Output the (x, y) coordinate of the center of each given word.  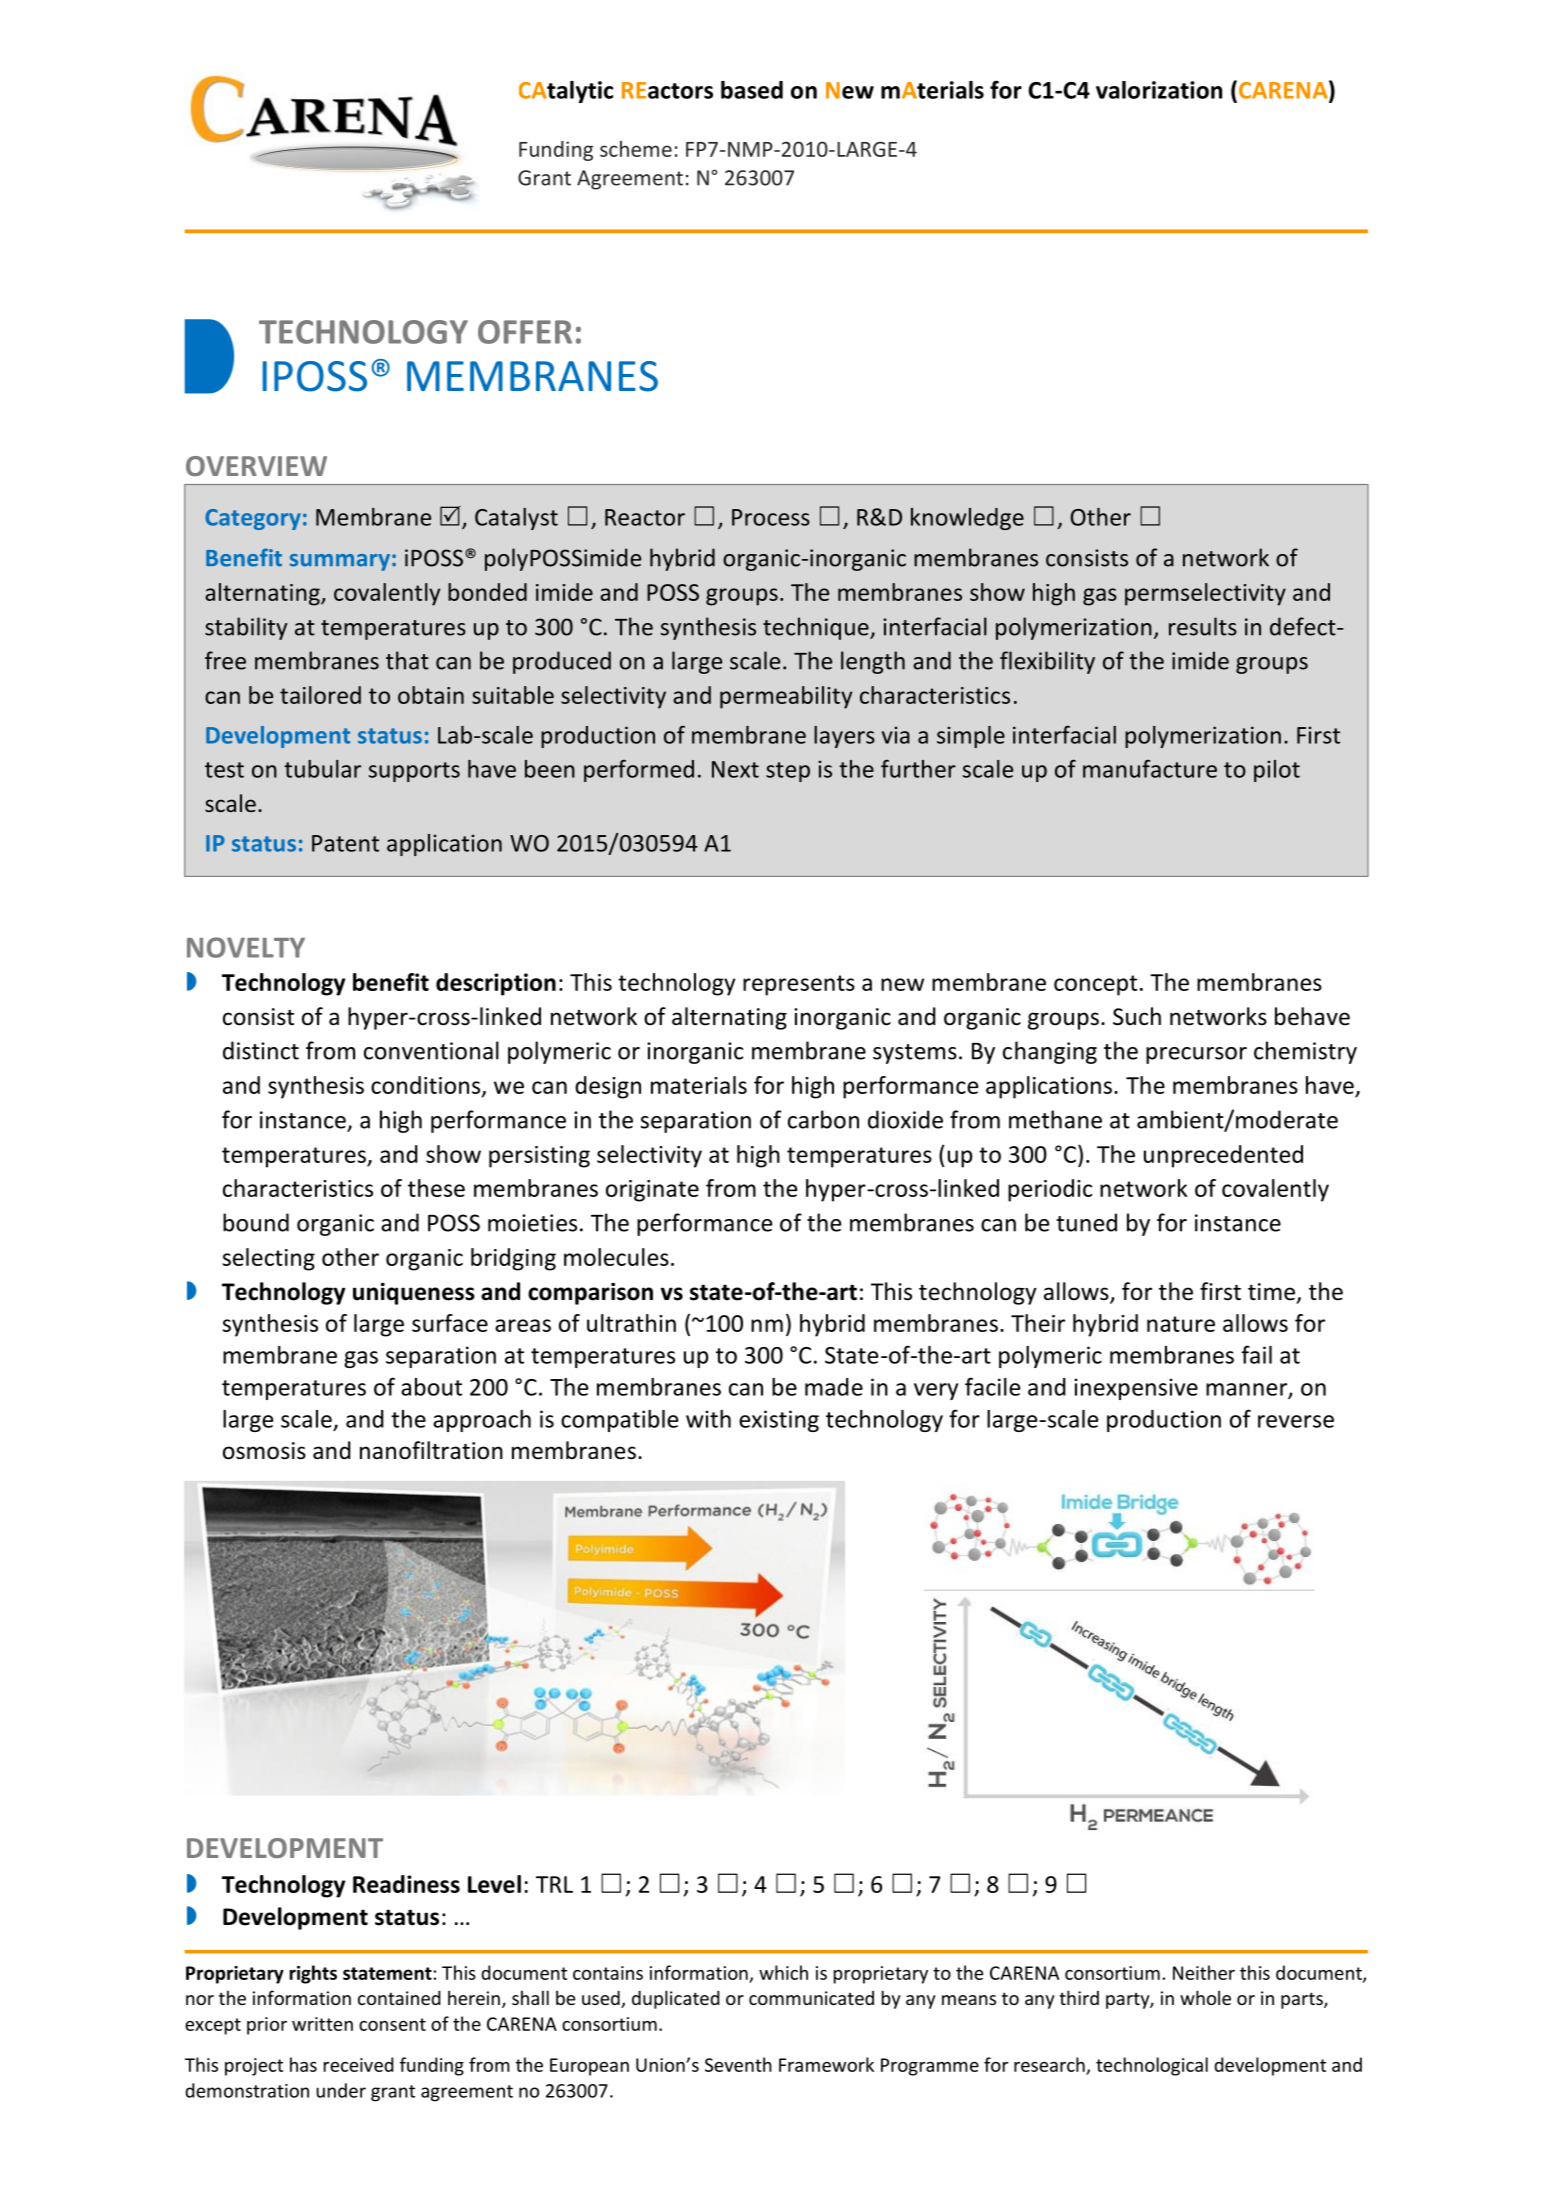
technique (817, 628)
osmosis (264, 1451)
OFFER (525, 332)
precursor (1196, 1055)
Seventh (738, 2064)
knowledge (967, 519)
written (322, 2024)
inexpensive (1136, 1389)
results (1203, 626)
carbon (823, 1119)
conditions (427, 1086)
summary (340, 562)
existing (779, 1421)
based (752, 90)
